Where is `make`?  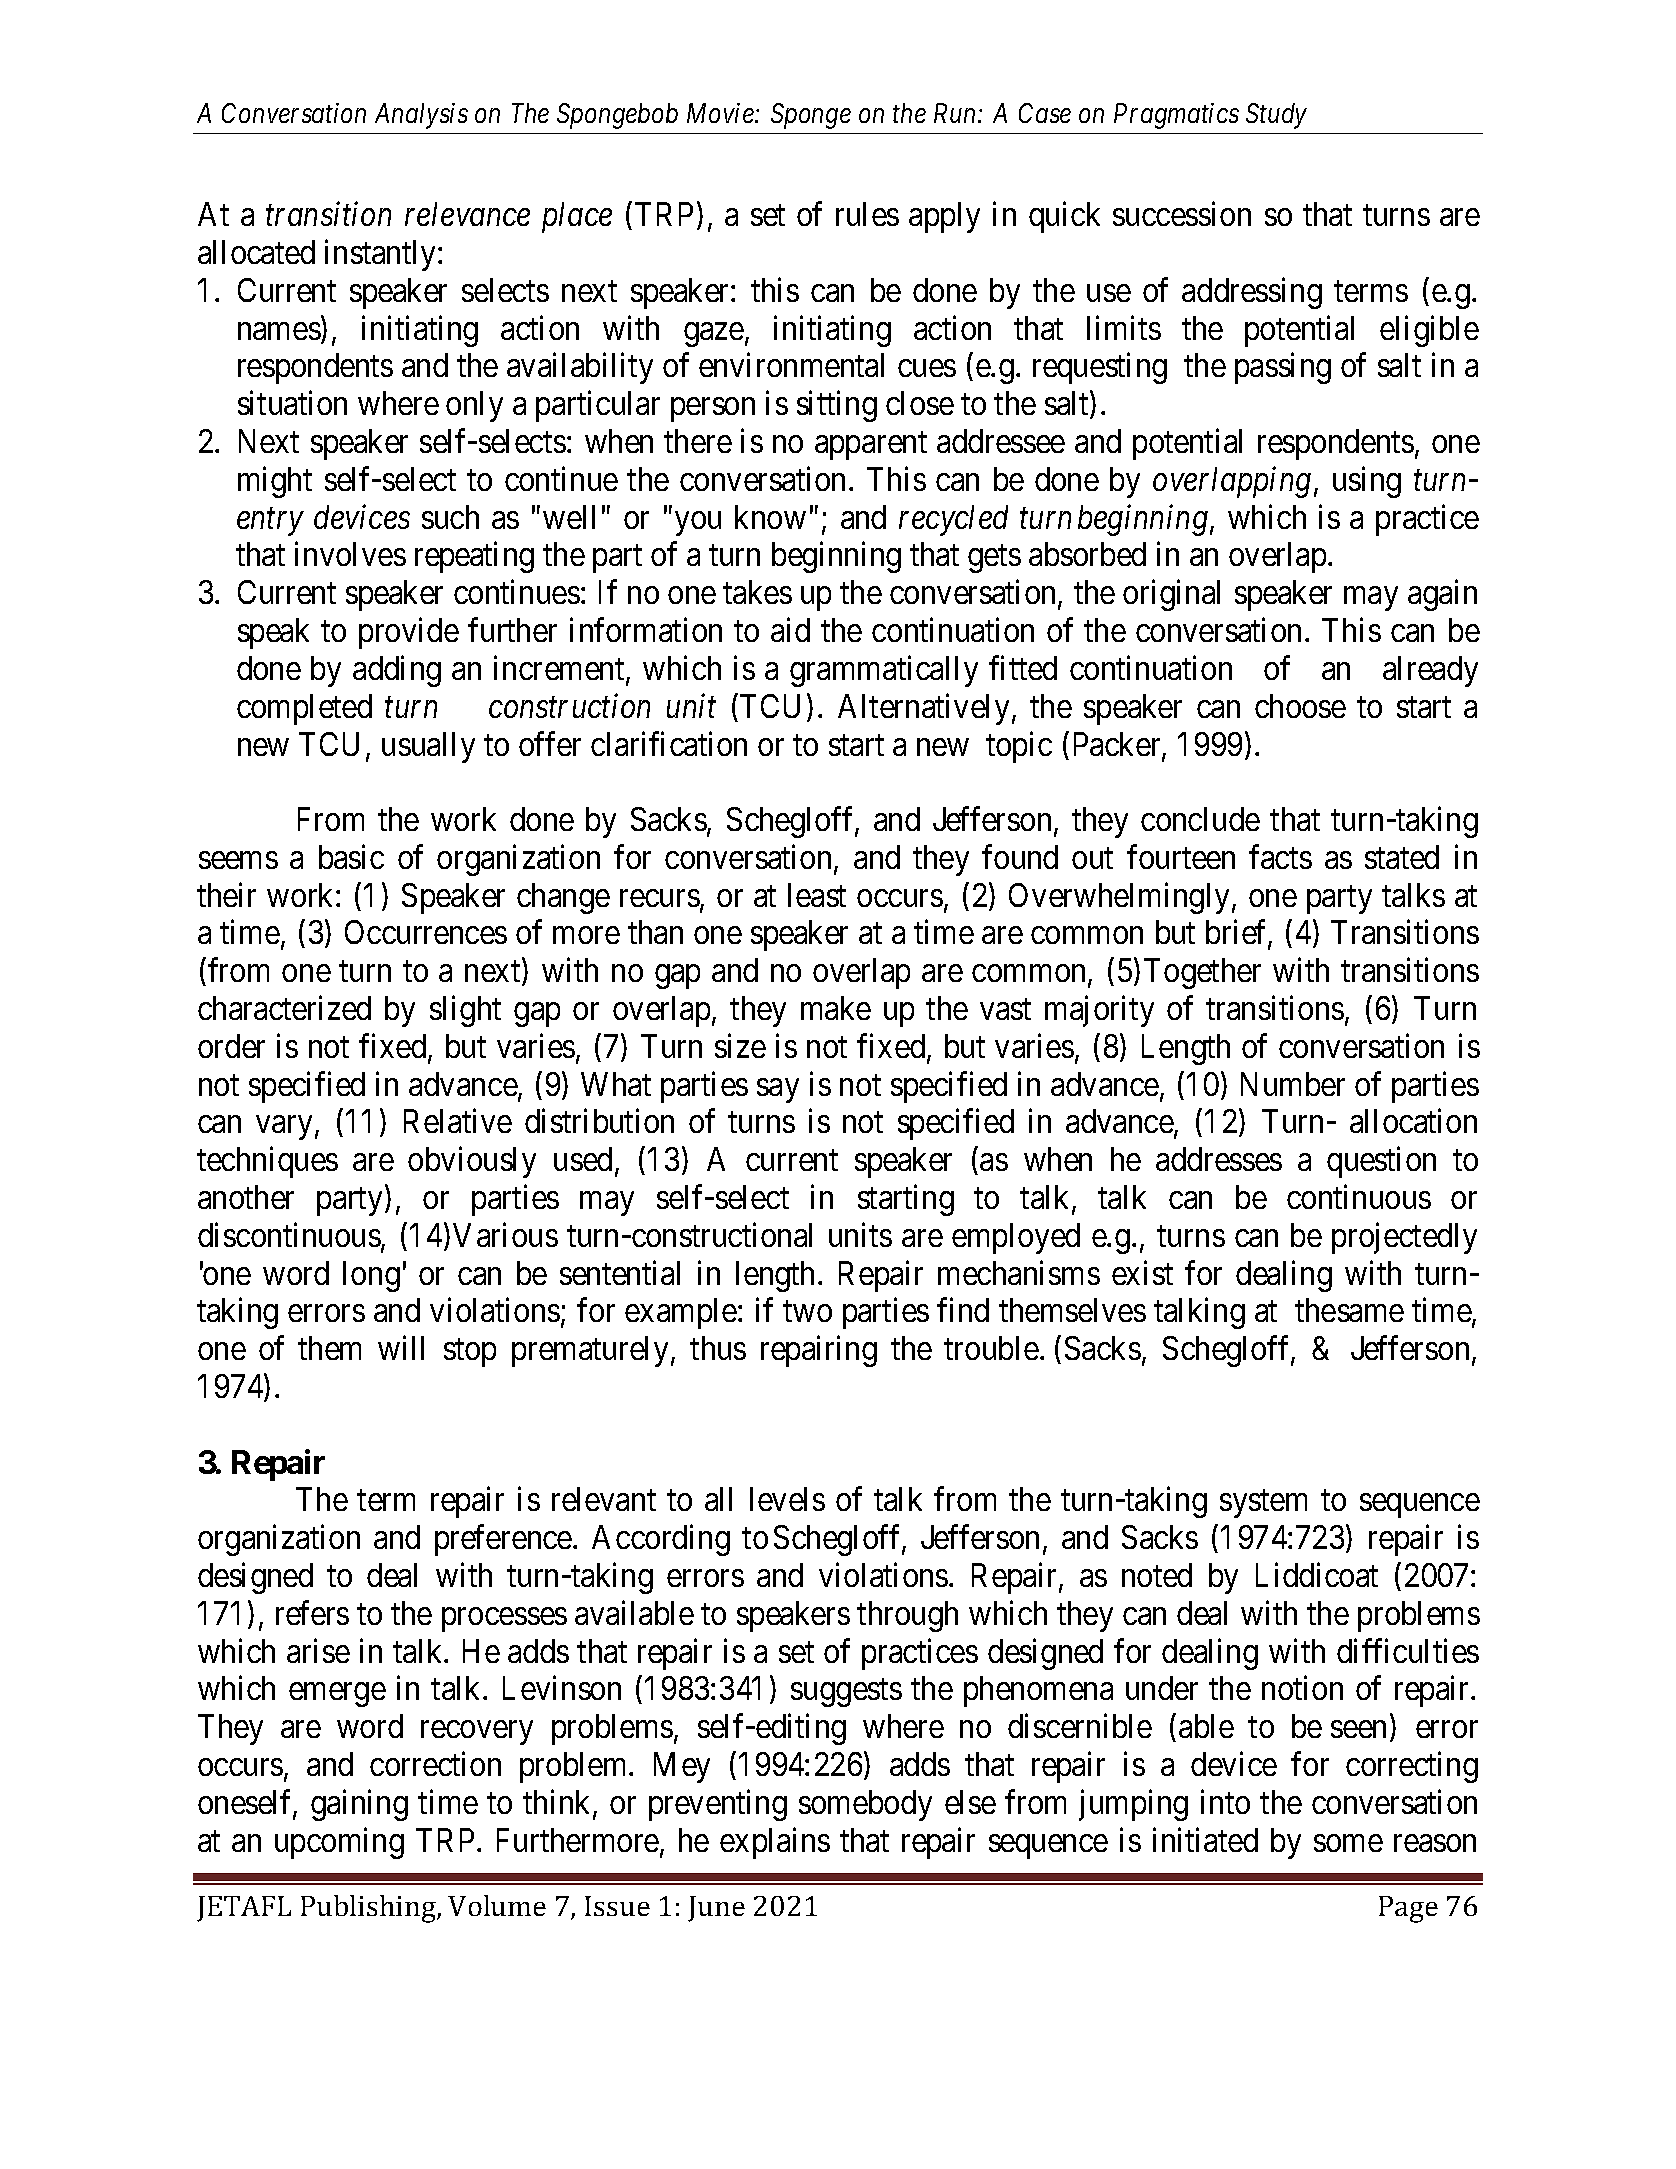
make is located at coordinates (836, 1008).
